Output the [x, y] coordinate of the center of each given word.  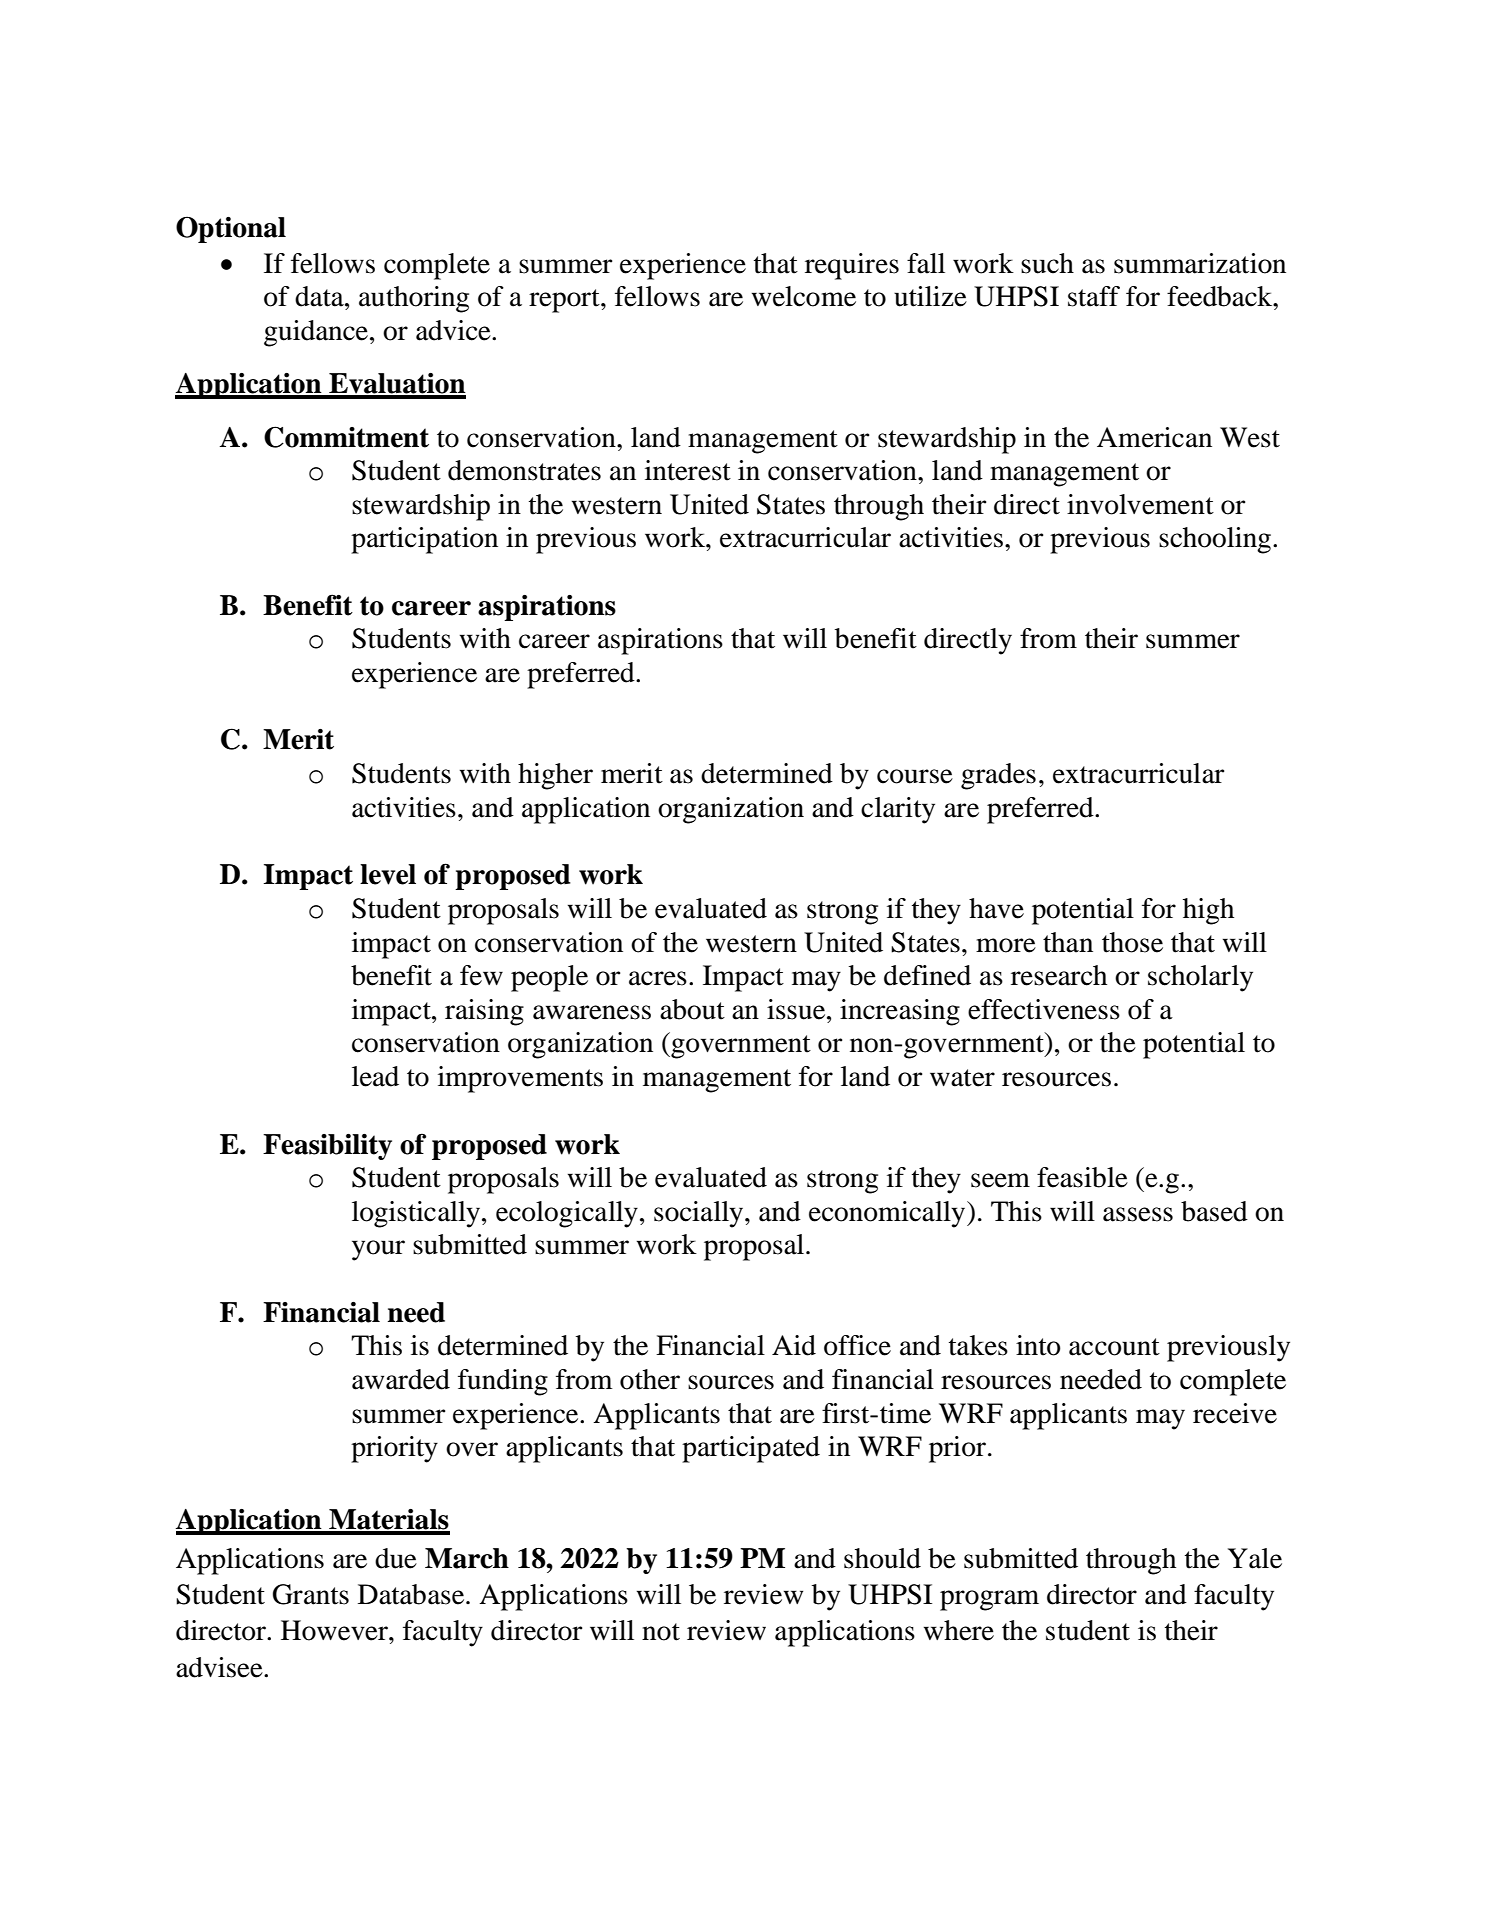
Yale [1255, 1558]
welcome [804, 296]
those [1132, 942]
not [661, 1632]
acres [658, 978]
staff [1094, 296]
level [388, 874]
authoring [414, 299]
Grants [311, 1594]
